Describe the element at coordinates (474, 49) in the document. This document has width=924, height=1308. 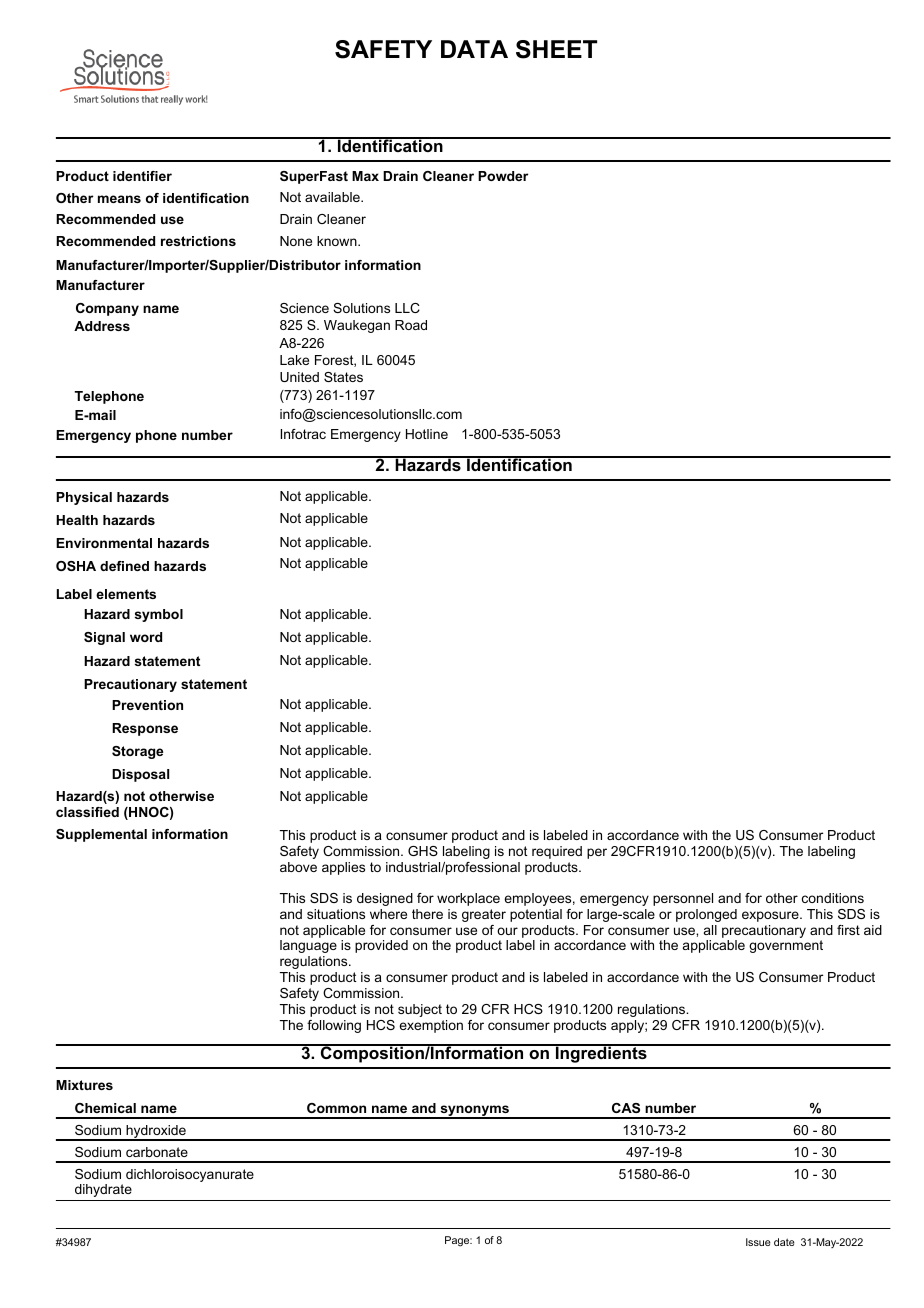
I see `DATA` at that location.
